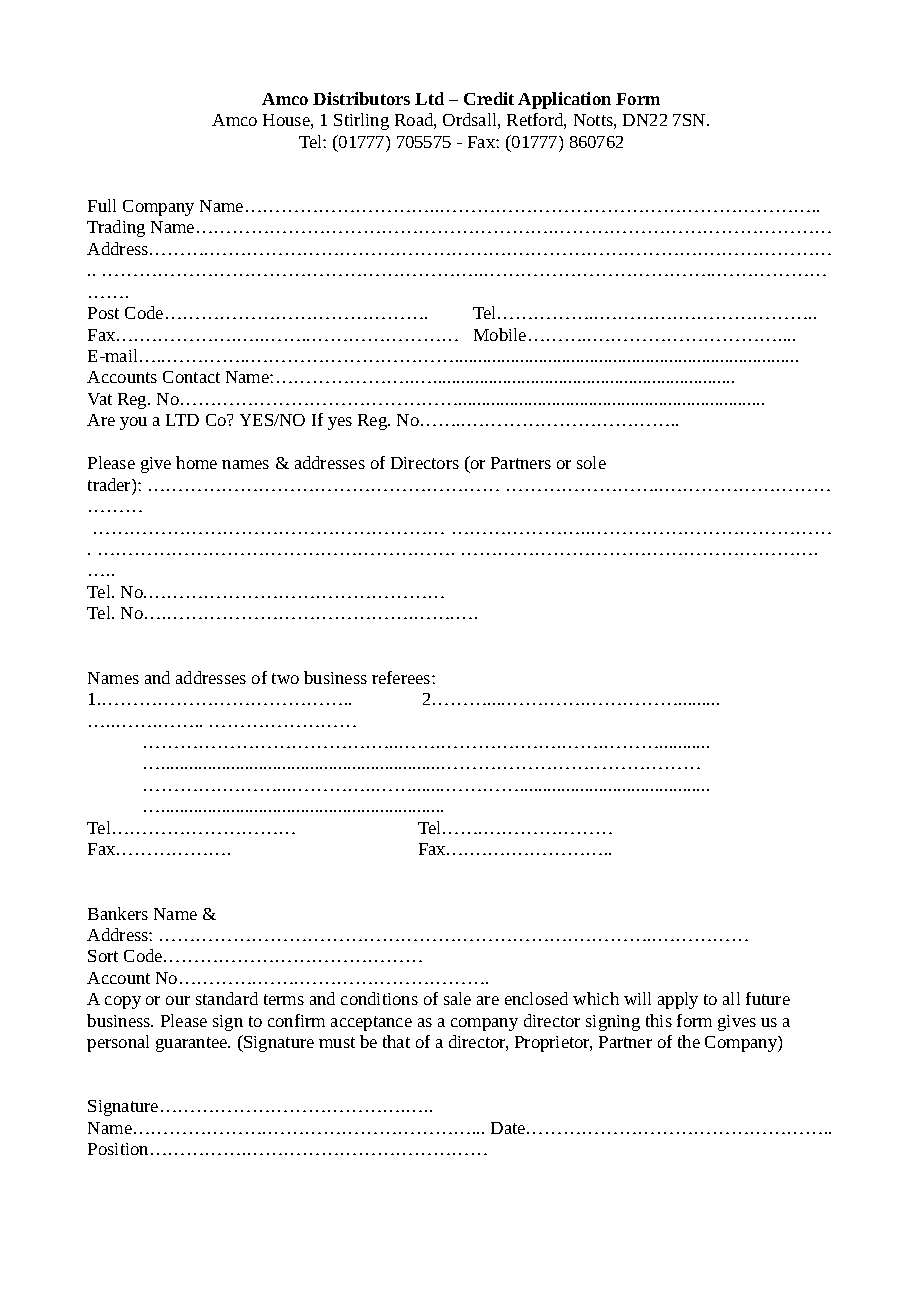 Image resolution: width=924 pixels, height=1308 pixels. Describe the element at coordinates (678, 1000) in the screenshot. I see `apply` at that location.
